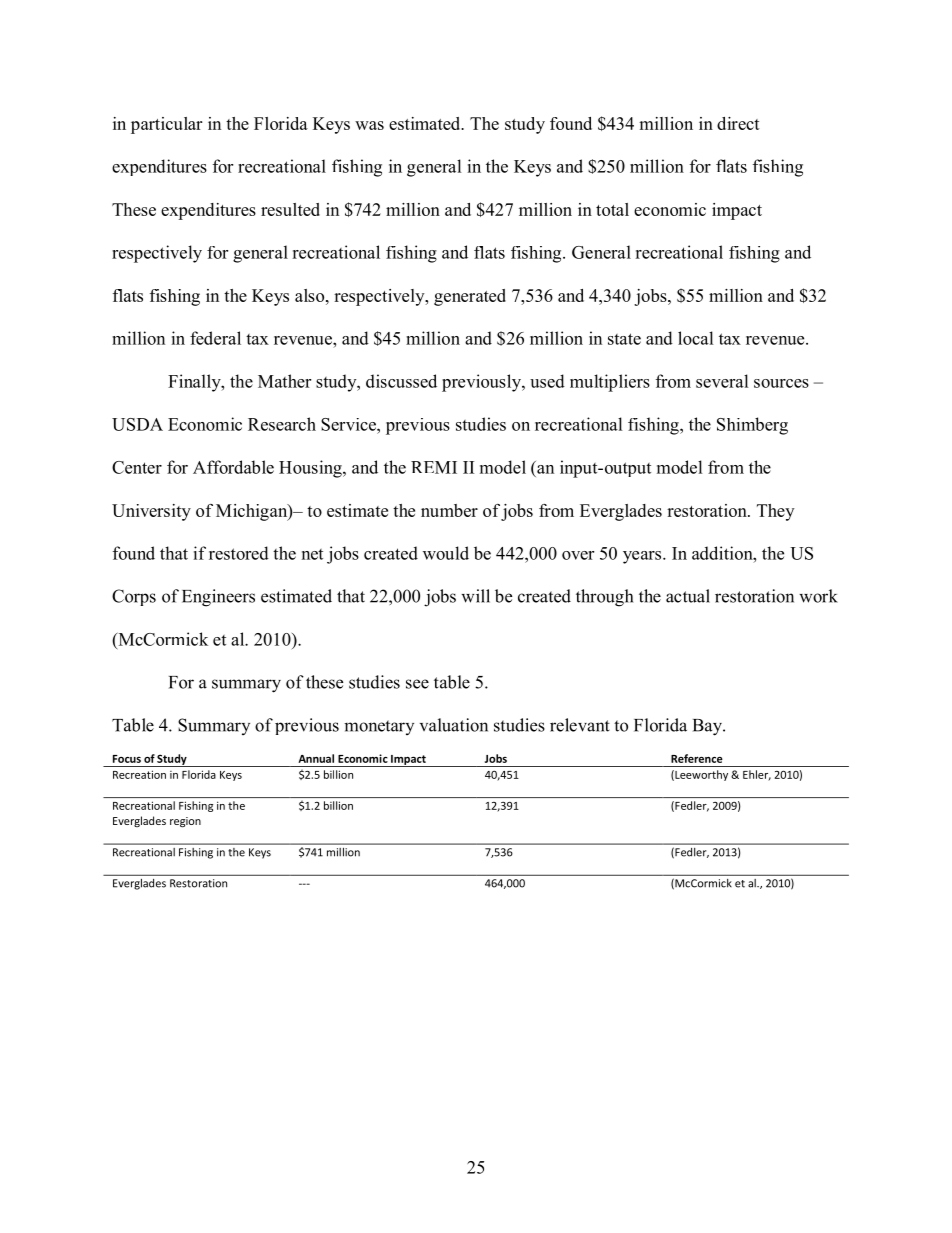  I want to click on will, so click(475, 596).
